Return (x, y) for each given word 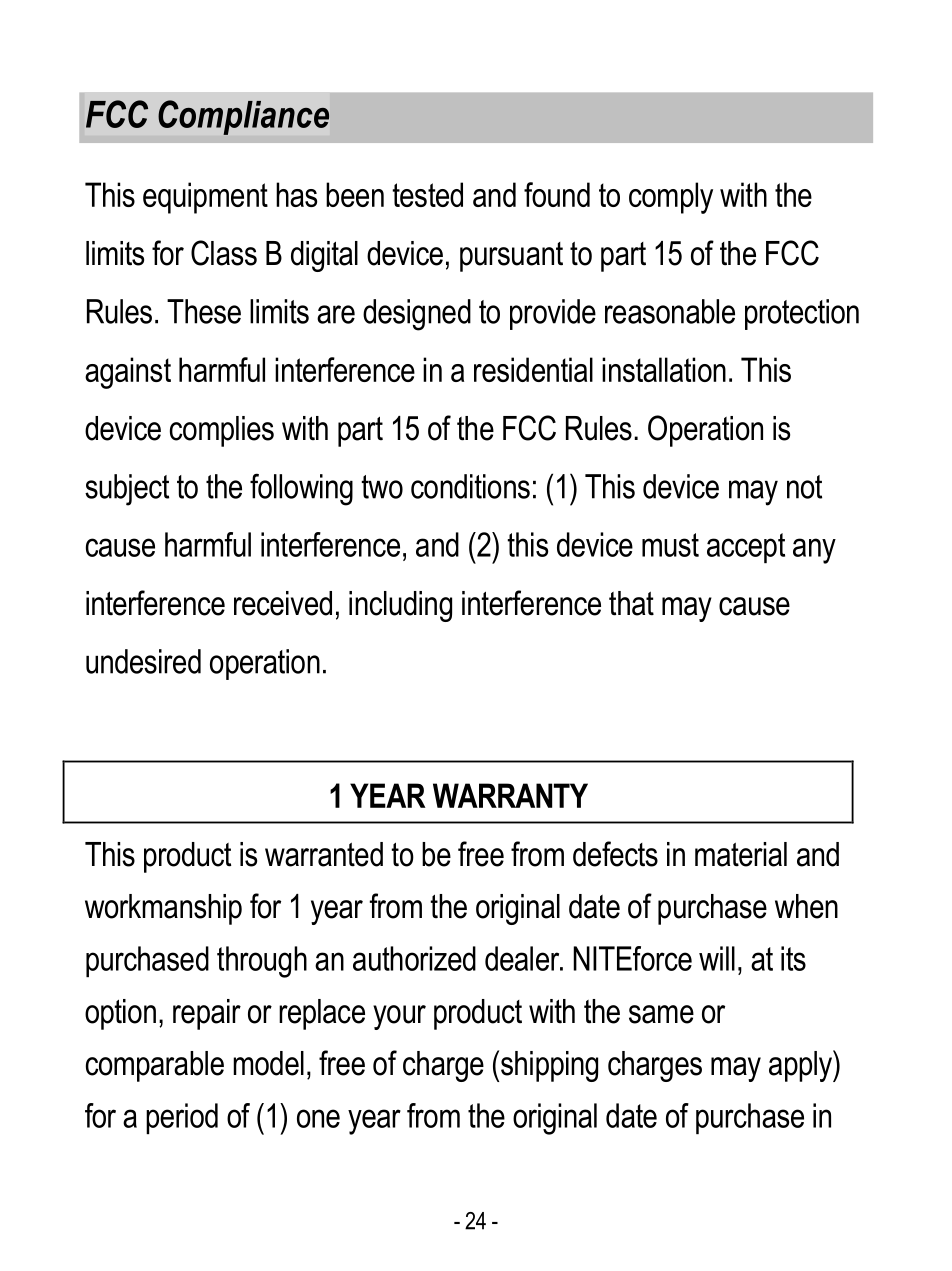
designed (417, 315)
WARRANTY (510, 795)
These (204, 311)
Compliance (243, 117)
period (182, 1118)
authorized (414, 958)
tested (427, 194)
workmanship (163, 909)
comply (671, 198)
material (741, 854)
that (631, 603)
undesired (143, 661)
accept (746, 548)
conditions (470, 486)
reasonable (670, 311)
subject (127, 490)
